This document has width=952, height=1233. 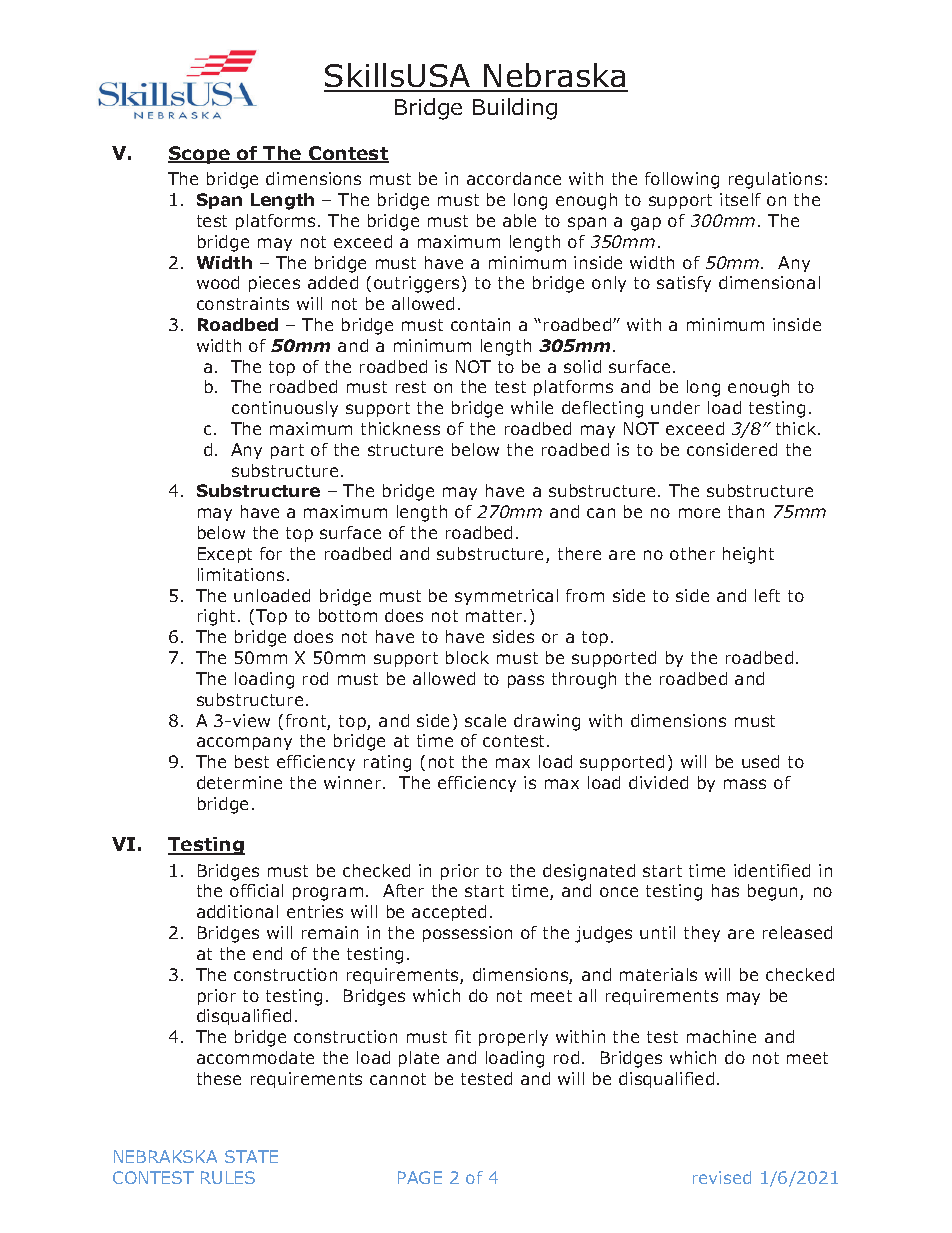 What do you see at coordinates (287, 451) in the document?
I see `part` at bounding box center [287, 451].
